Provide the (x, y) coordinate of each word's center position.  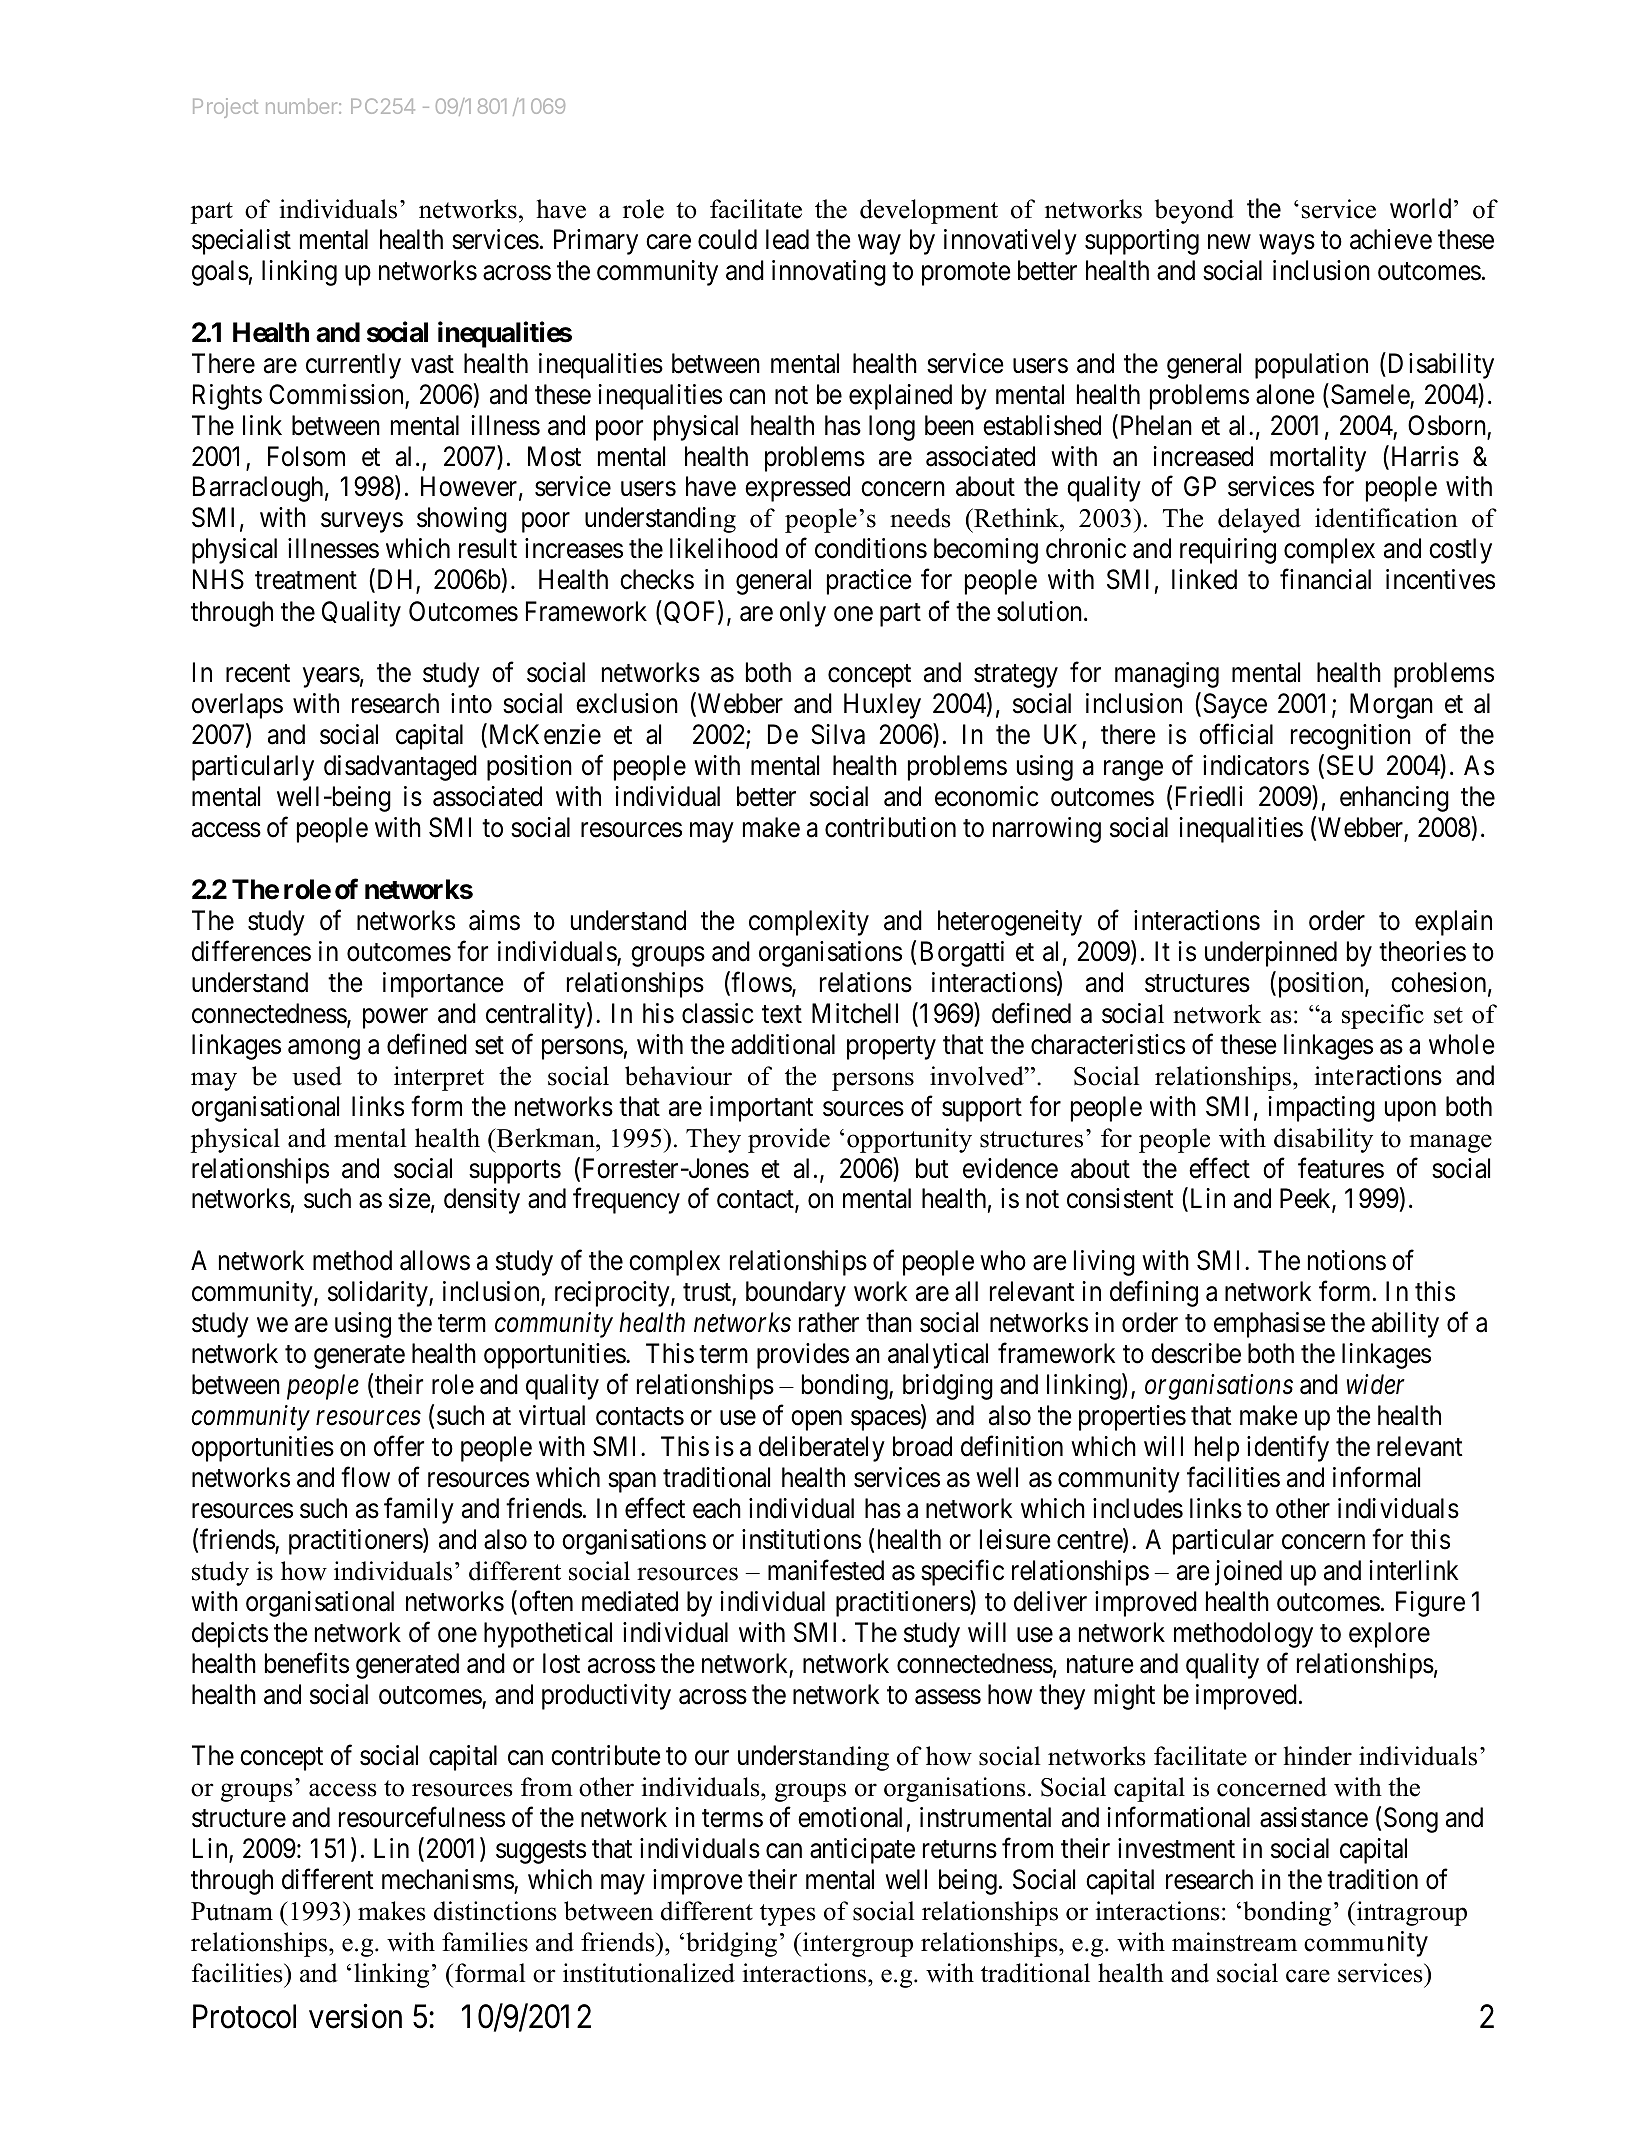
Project (225, 108)
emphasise (1269, 1325)
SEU (1350, 765)
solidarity (379, 1294)
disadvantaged (400, 768)
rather (829, 1322)
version (355, 2016)
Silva (838, 734)
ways (1287, 245)
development (929, 211)
